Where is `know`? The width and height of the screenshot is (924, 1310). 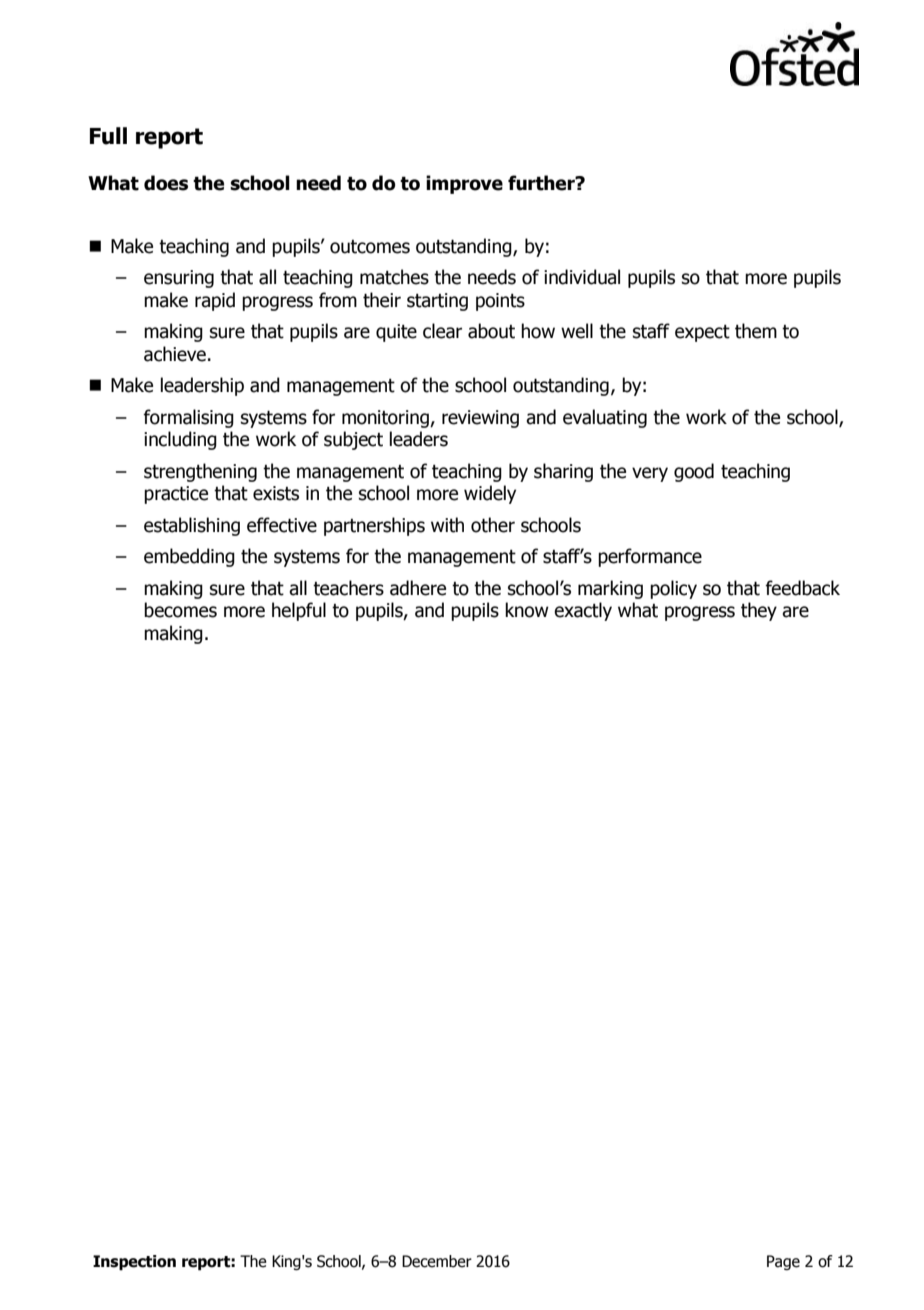 know is located at coordinates (527, 610).
